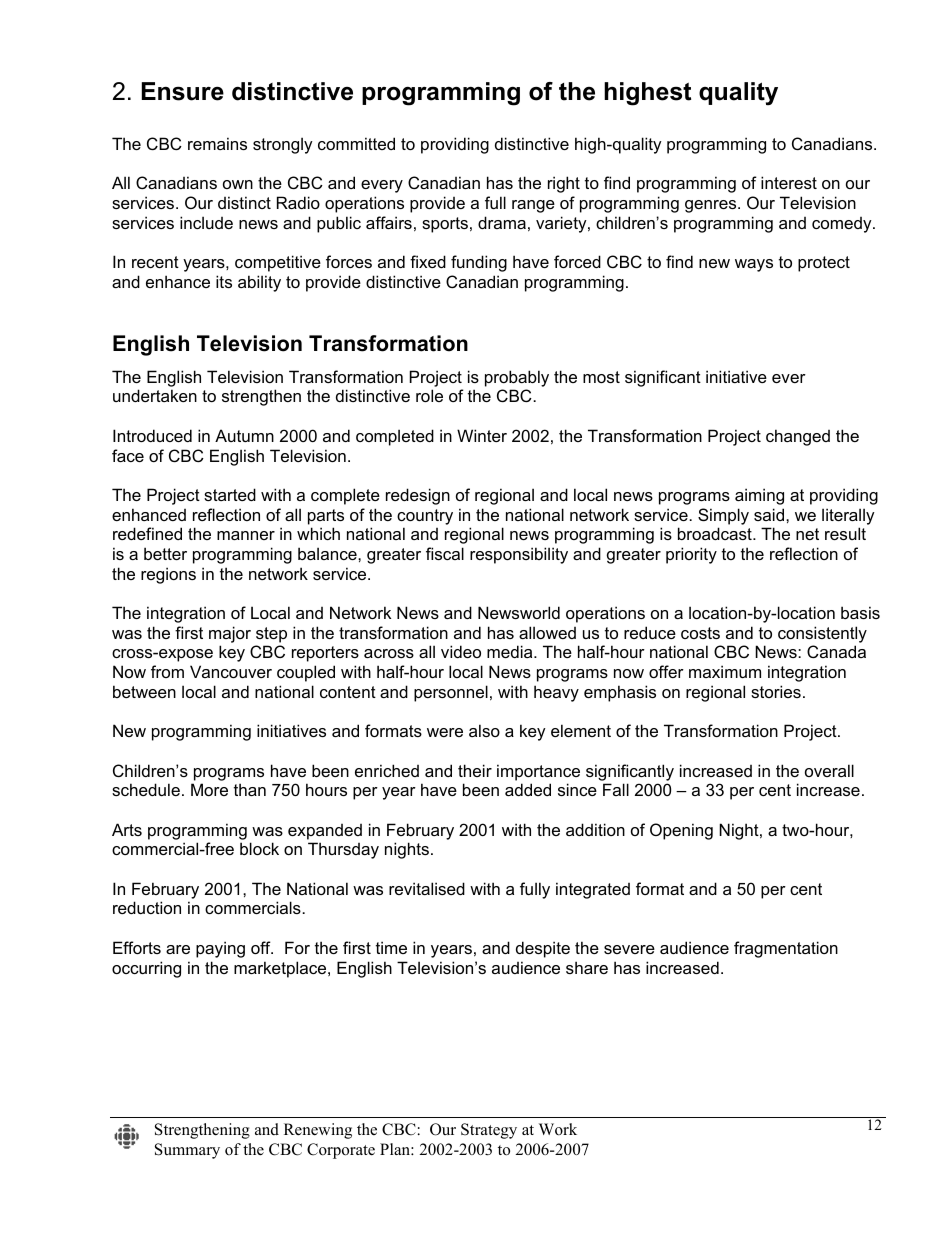 The width and height of the image is (952, 1233). What do you see at coordinates (511, 651) in the image?
I see `media` at bounding box center [511, 651].
